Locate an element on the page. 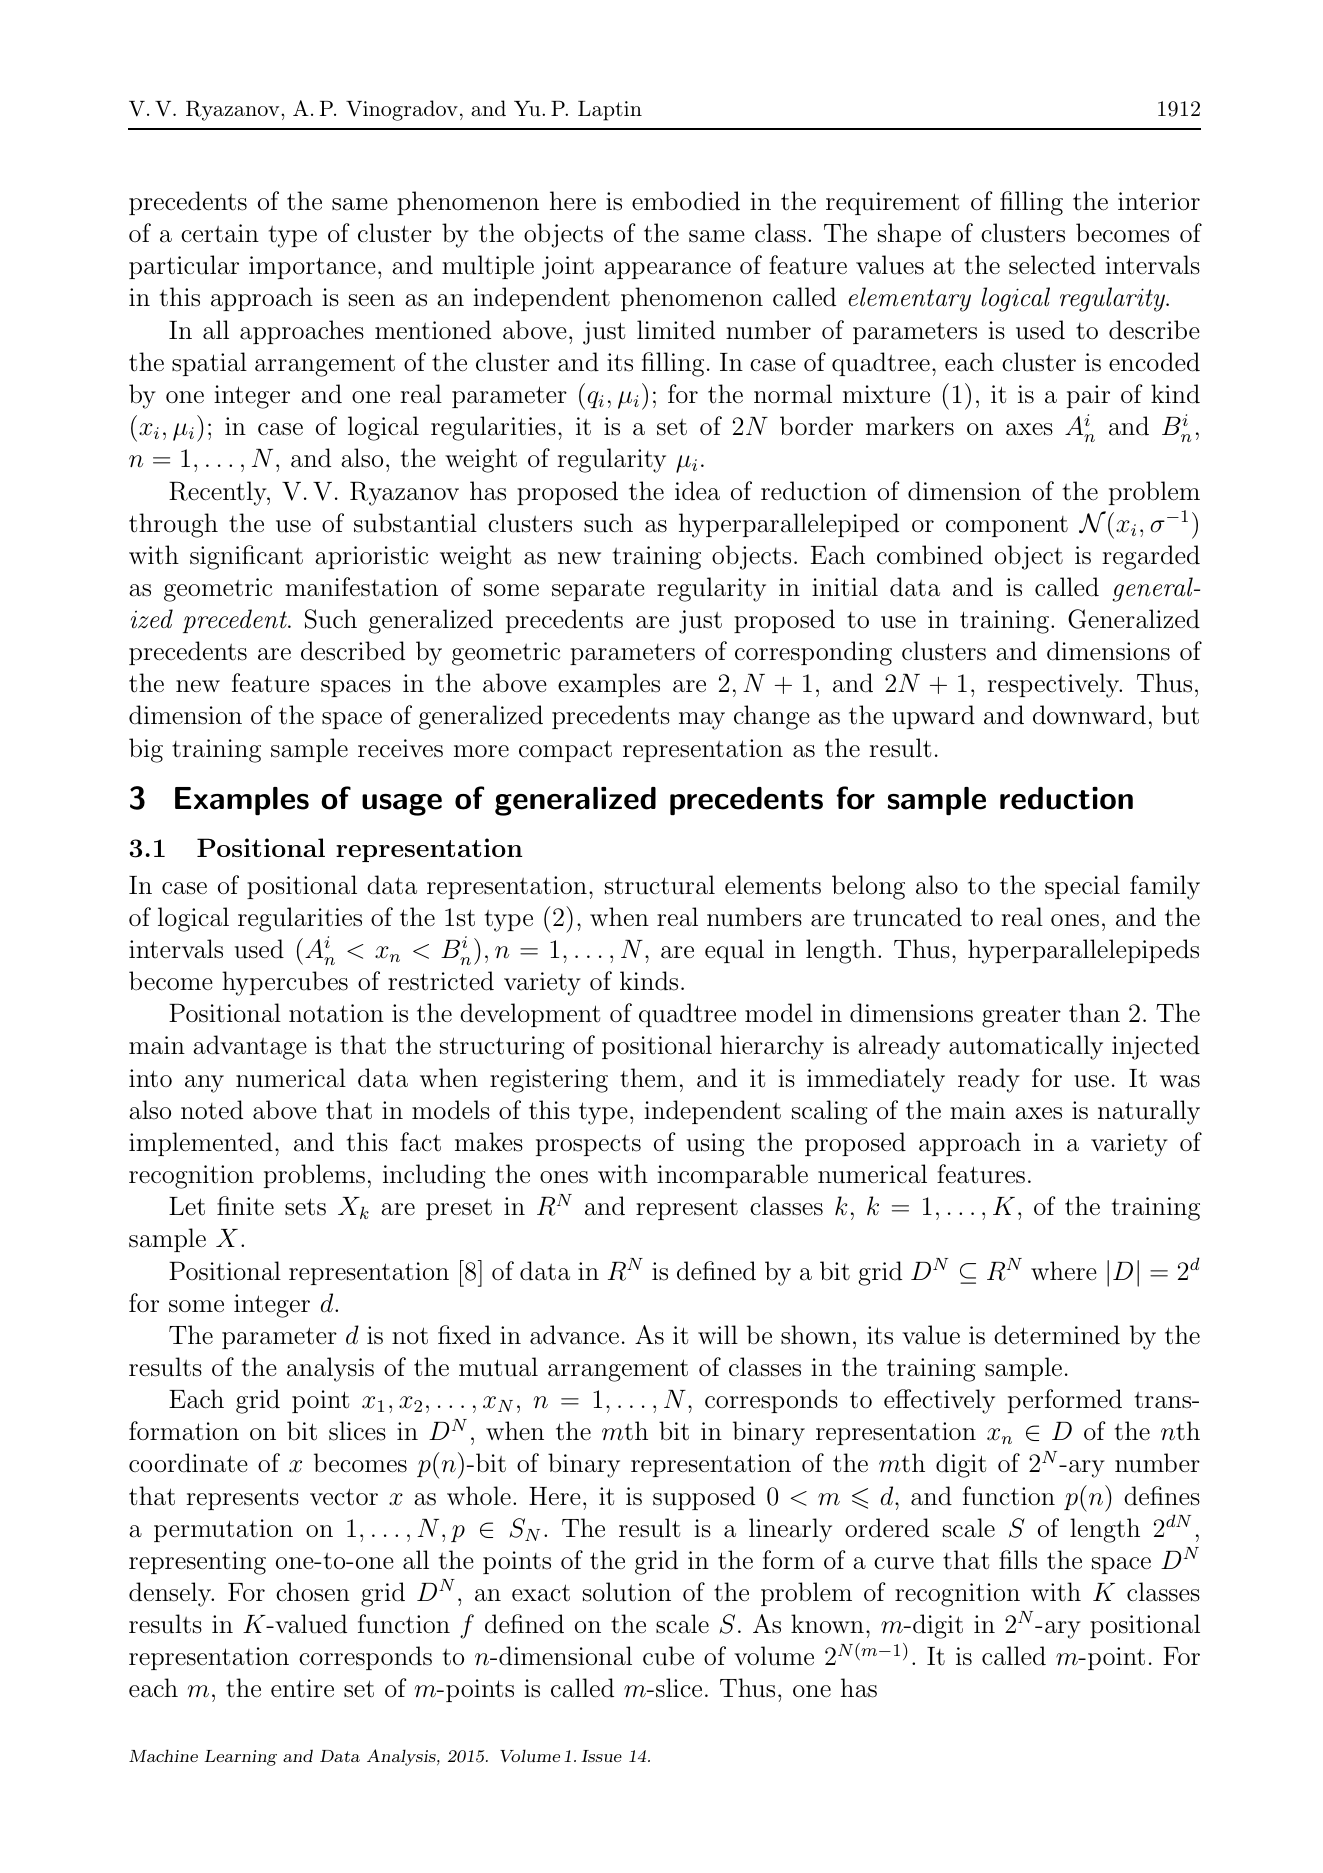 This page has width=1323, height=1873. importance is located at coordinates (312, 267).
